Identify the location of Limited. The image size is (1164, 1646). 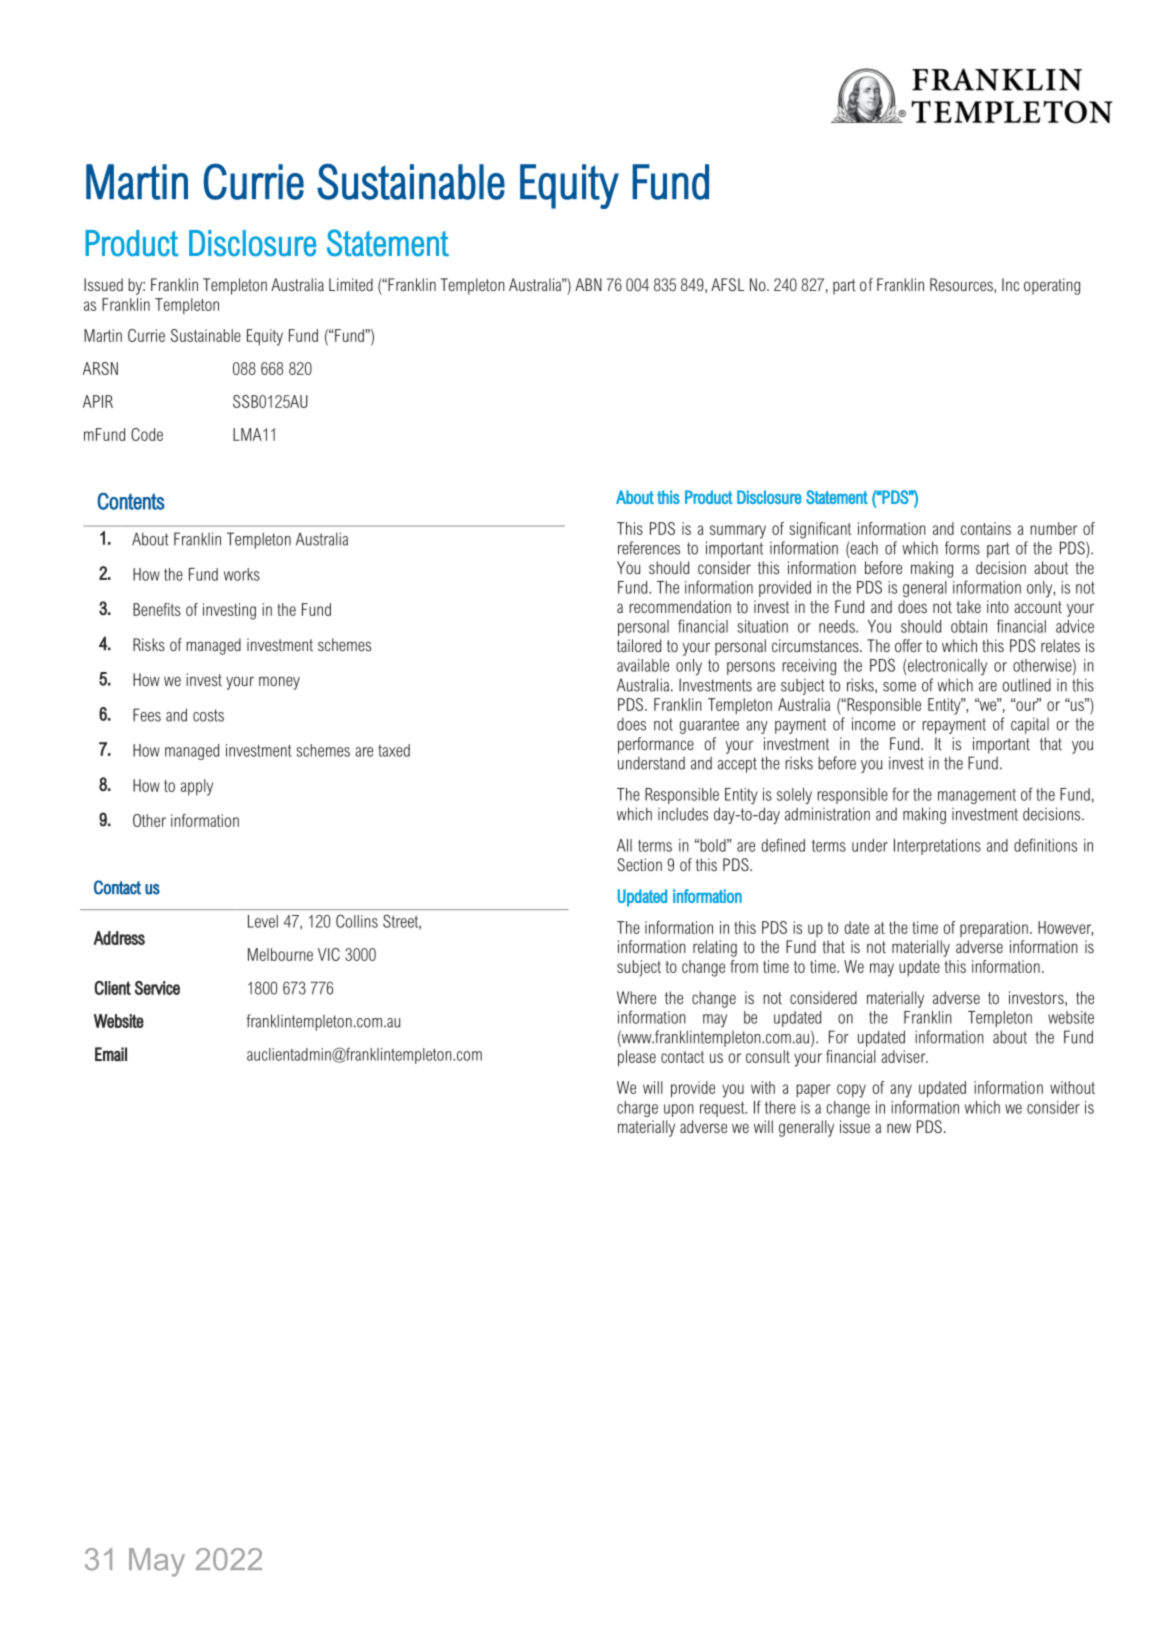
(351, 284).
